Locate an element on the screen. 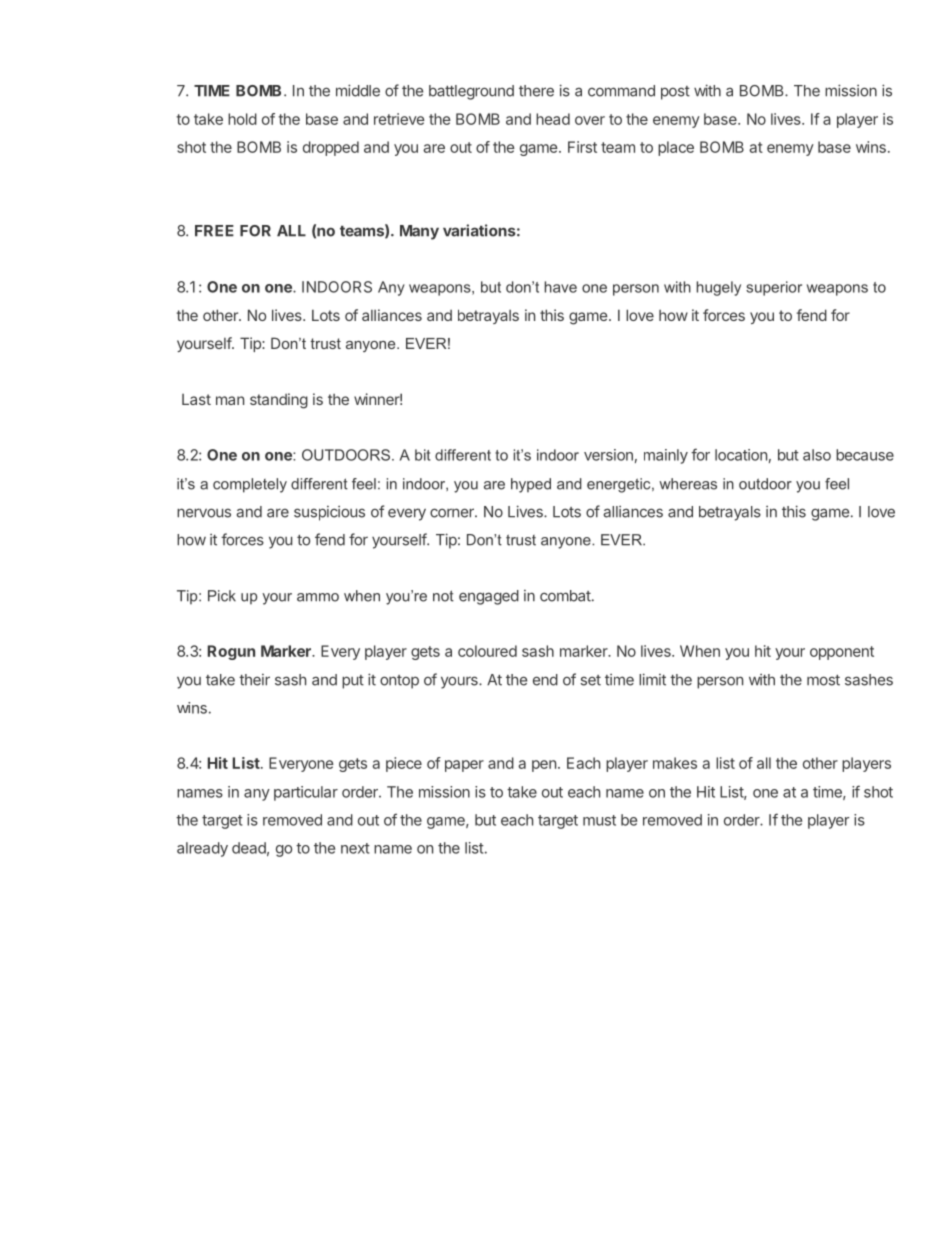 The width and height of the screenshot is (952, 1233). hold is located at coordinates (242, 119).
